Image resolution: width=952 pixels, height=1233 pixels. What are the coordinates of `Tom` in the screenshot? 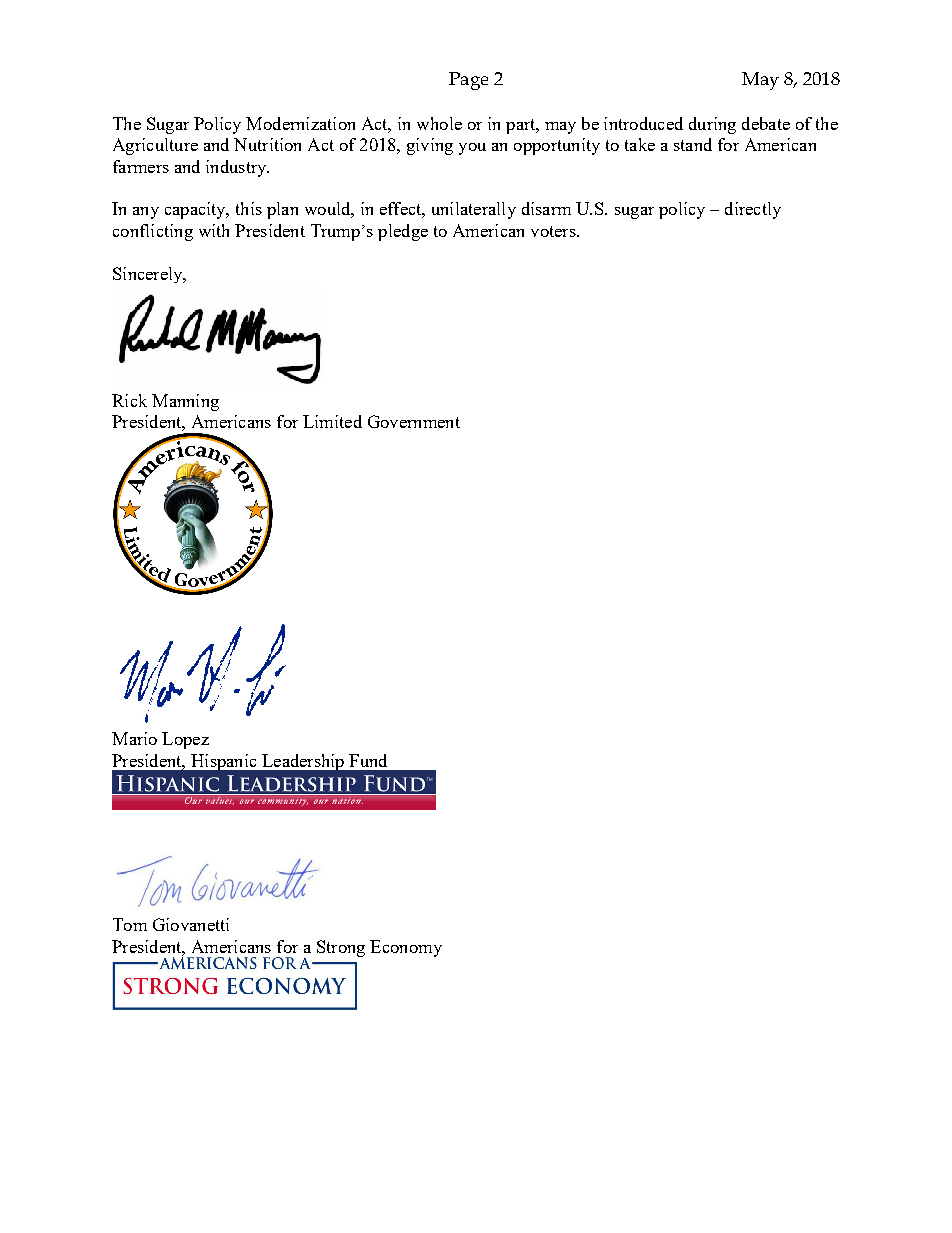 It's located at (130, 924).
